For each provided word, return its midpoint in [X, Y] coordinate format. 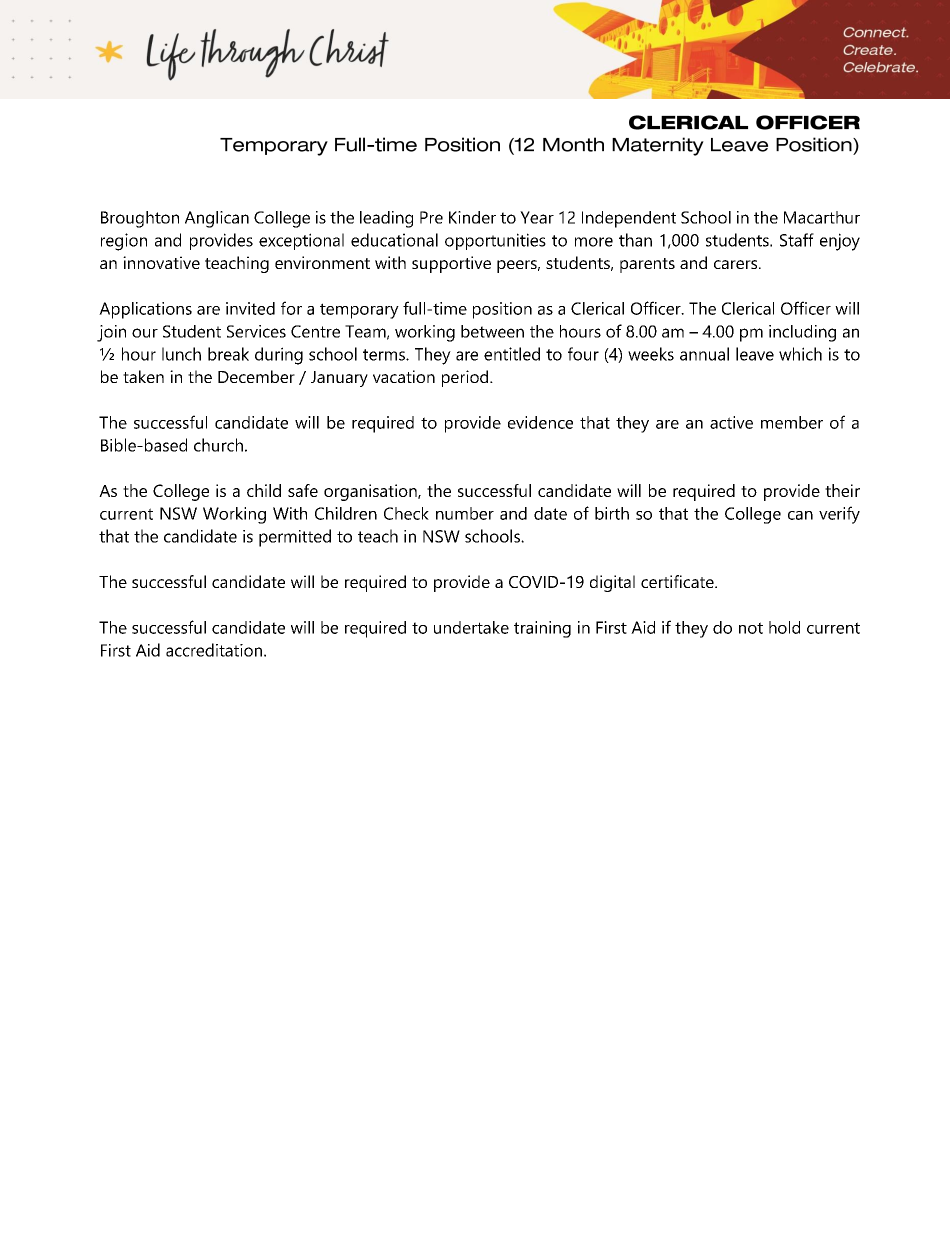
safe [303, 490]
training [542, 629]
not [751, 628]
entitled [512, 354]
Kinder [472, 217]
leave [755, 354]
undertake [471, 627]
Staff [797, 240]
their [842, 490]
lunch [181, 354]
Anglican [217, 219]
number [465, 513]
